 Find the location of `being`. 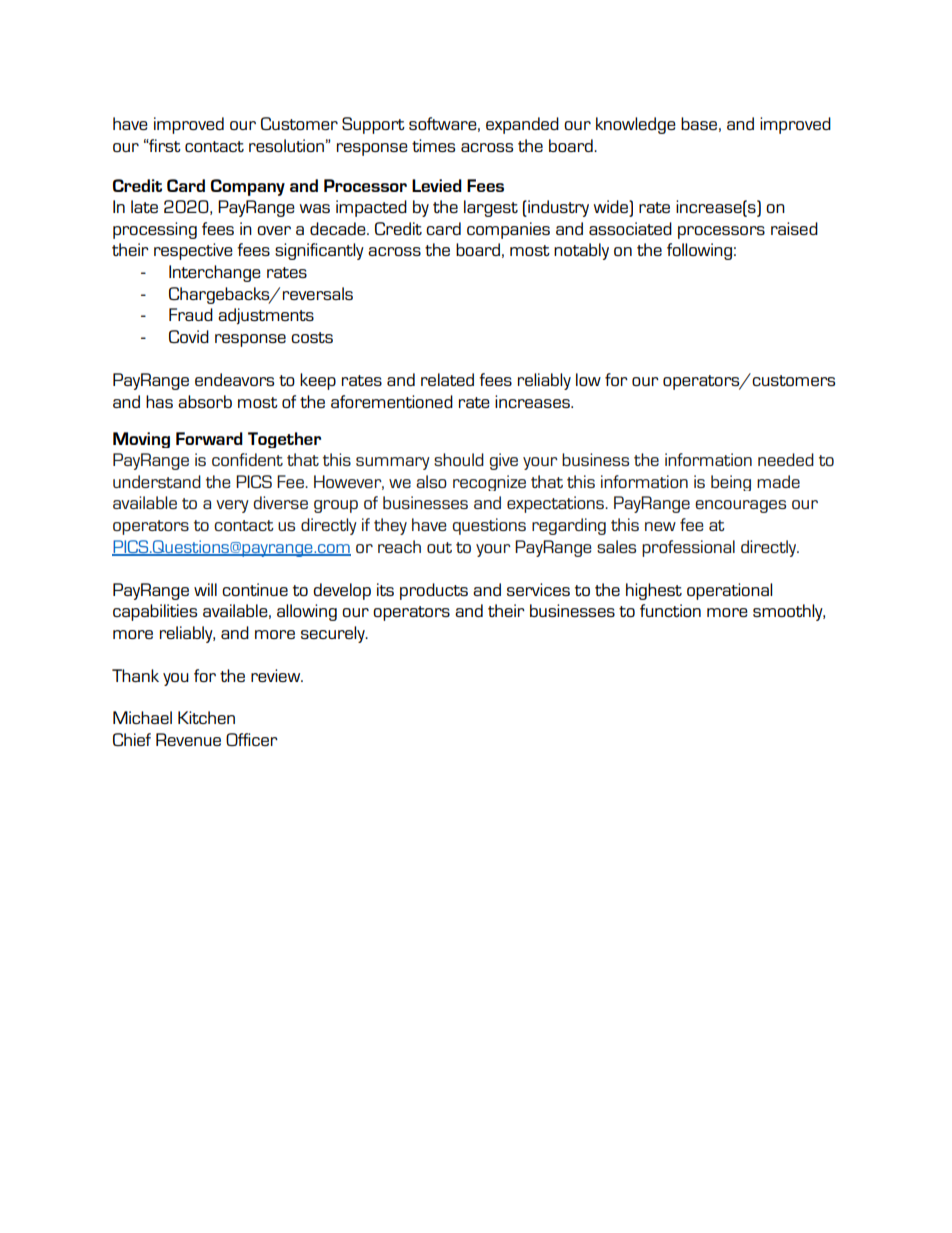

being is located at coordinates (731, 483).
